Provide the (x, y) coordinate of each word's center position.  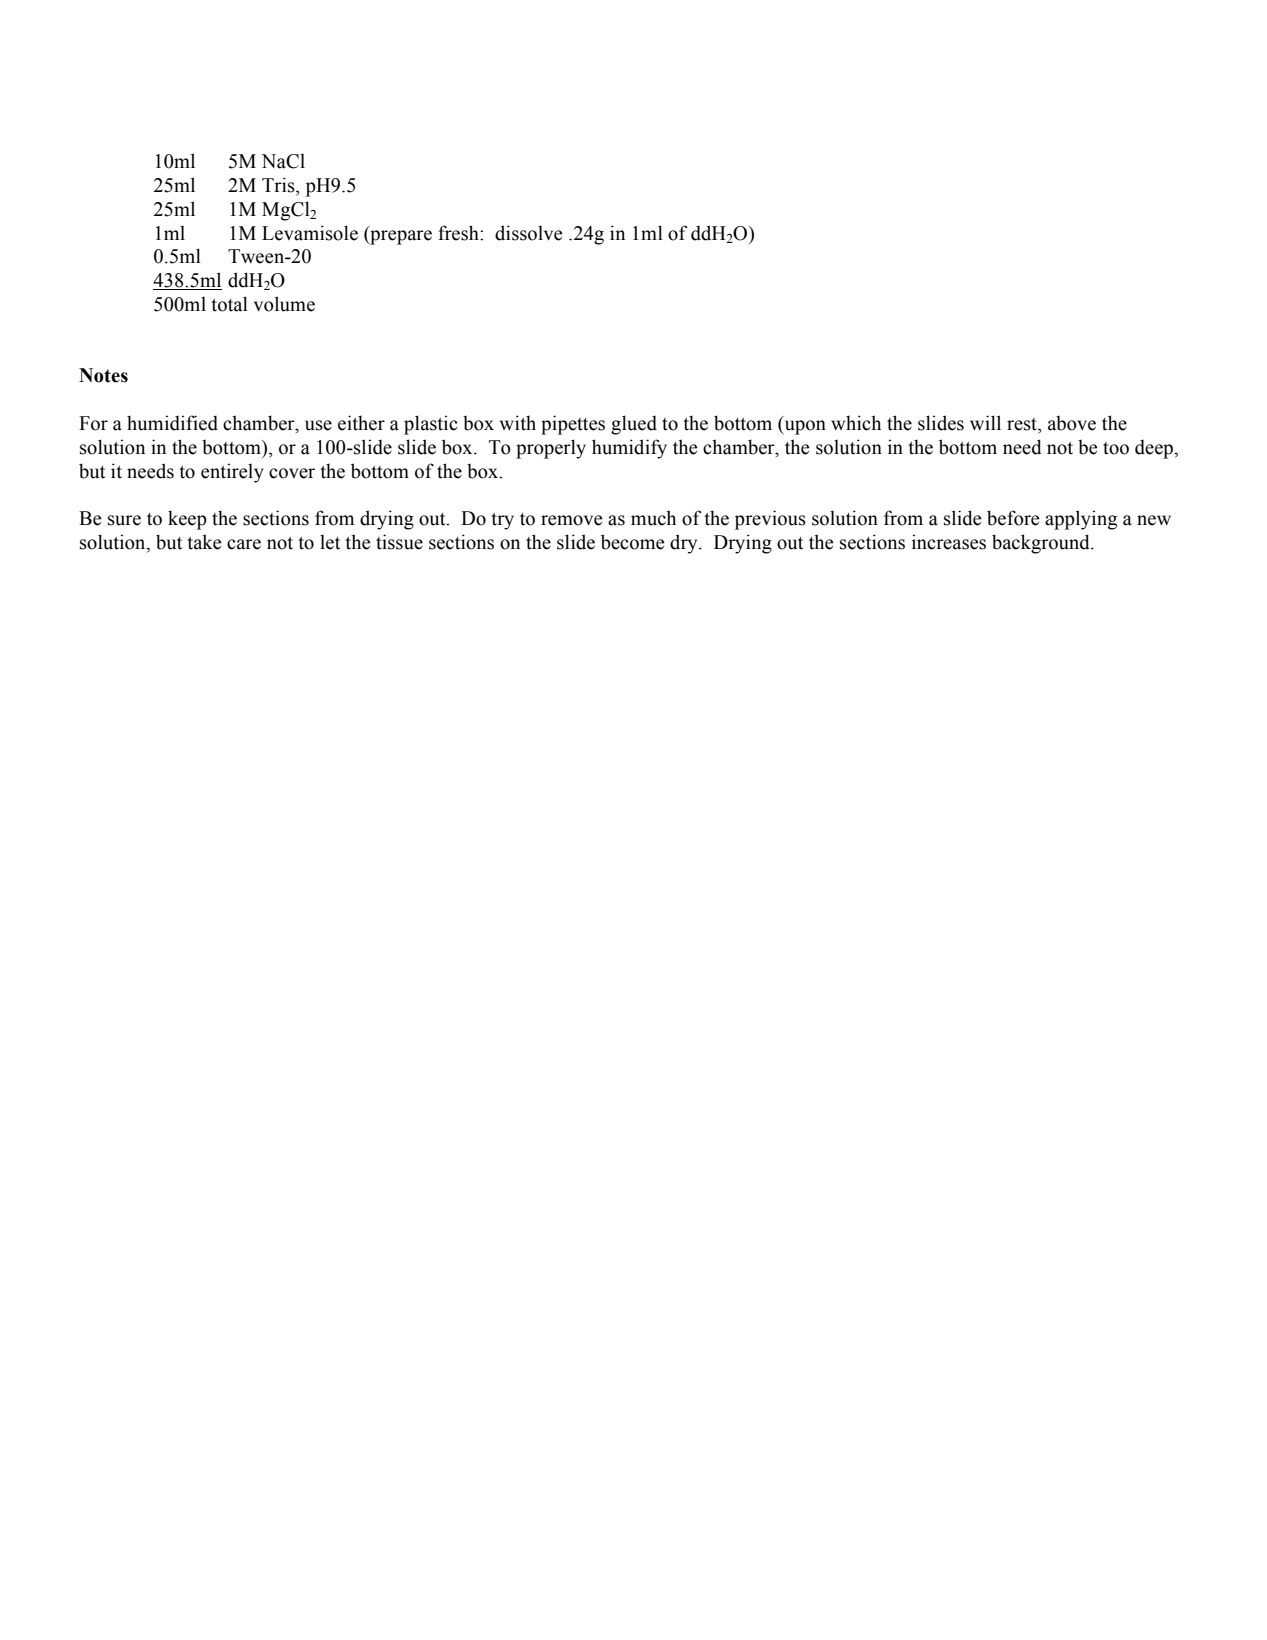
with (518, 423)
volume (284, 304)
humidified (172, 423)
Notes (103, 375)
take (204, 542)
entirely (232, 473)
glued (634, 425)
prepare (400, 237)
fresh (459, 233)
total (229, 304)
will (985, 422)
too (1116, 448)
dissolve (528, 233)
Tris (279, 185)
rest (1023, 424)
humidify (629, 449)
